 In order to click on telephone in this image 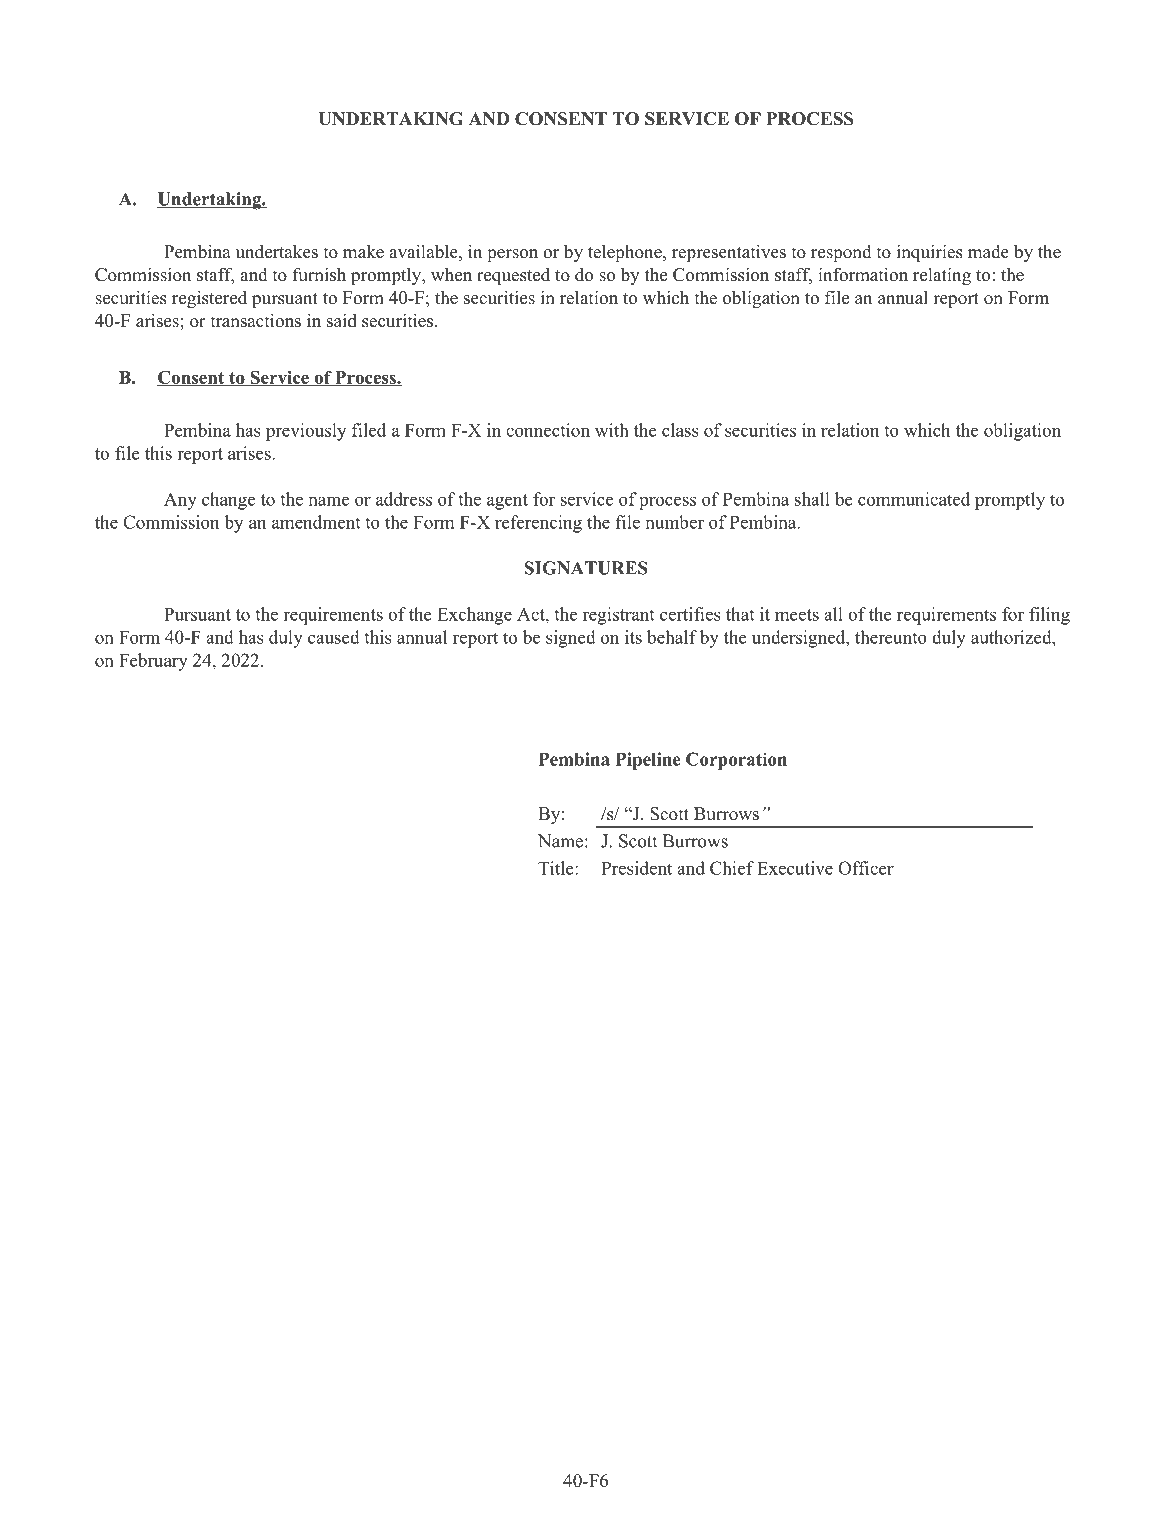, I will do `click(626, 253)`.
